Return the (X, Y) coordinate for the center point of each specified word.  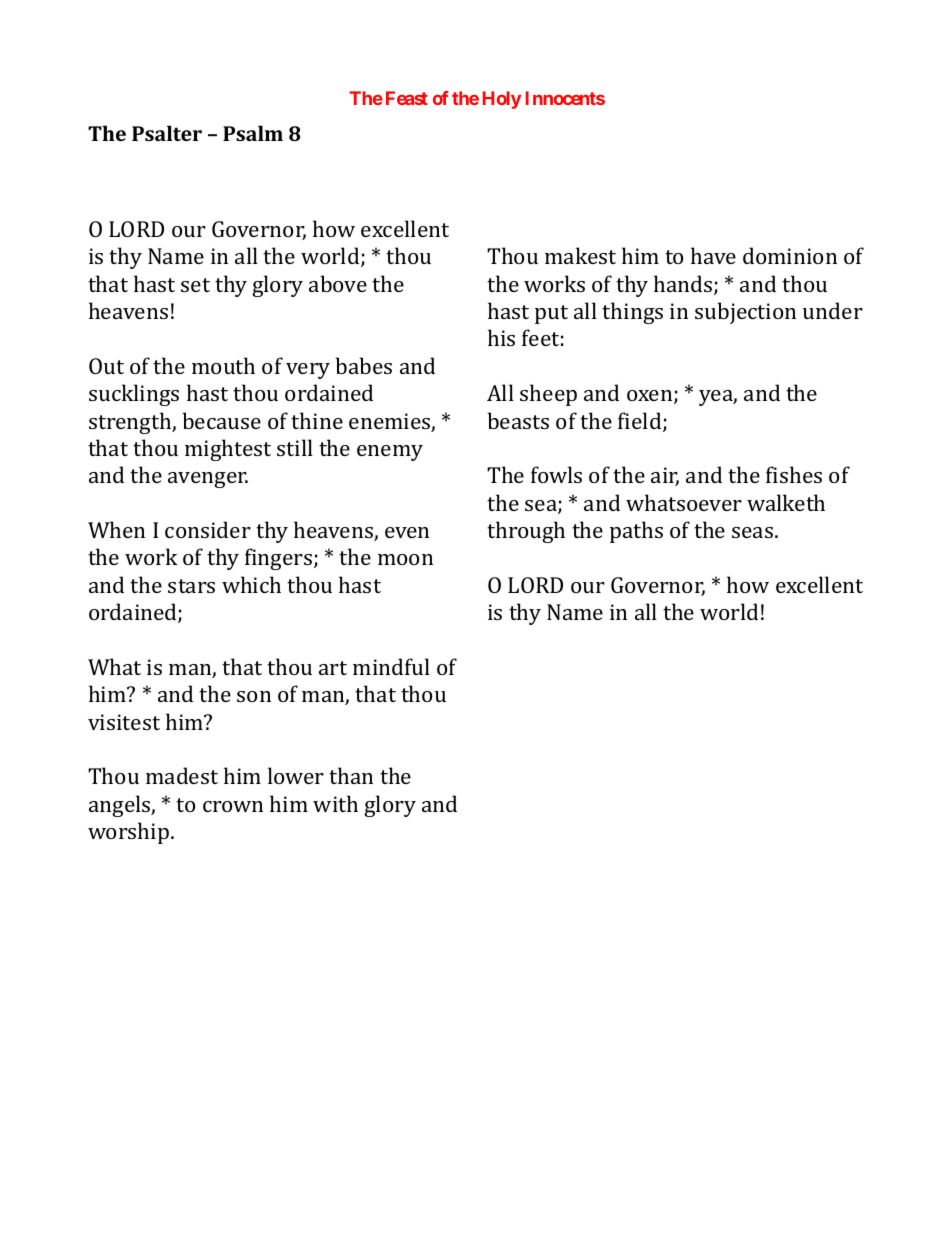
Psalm (253, 133)
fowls (556, 474)
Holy (502, 100)
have (713, 255)
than (351, 775)
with (335, 803)
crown (233, 806)
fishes (794, 474)
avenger (208, 480)
